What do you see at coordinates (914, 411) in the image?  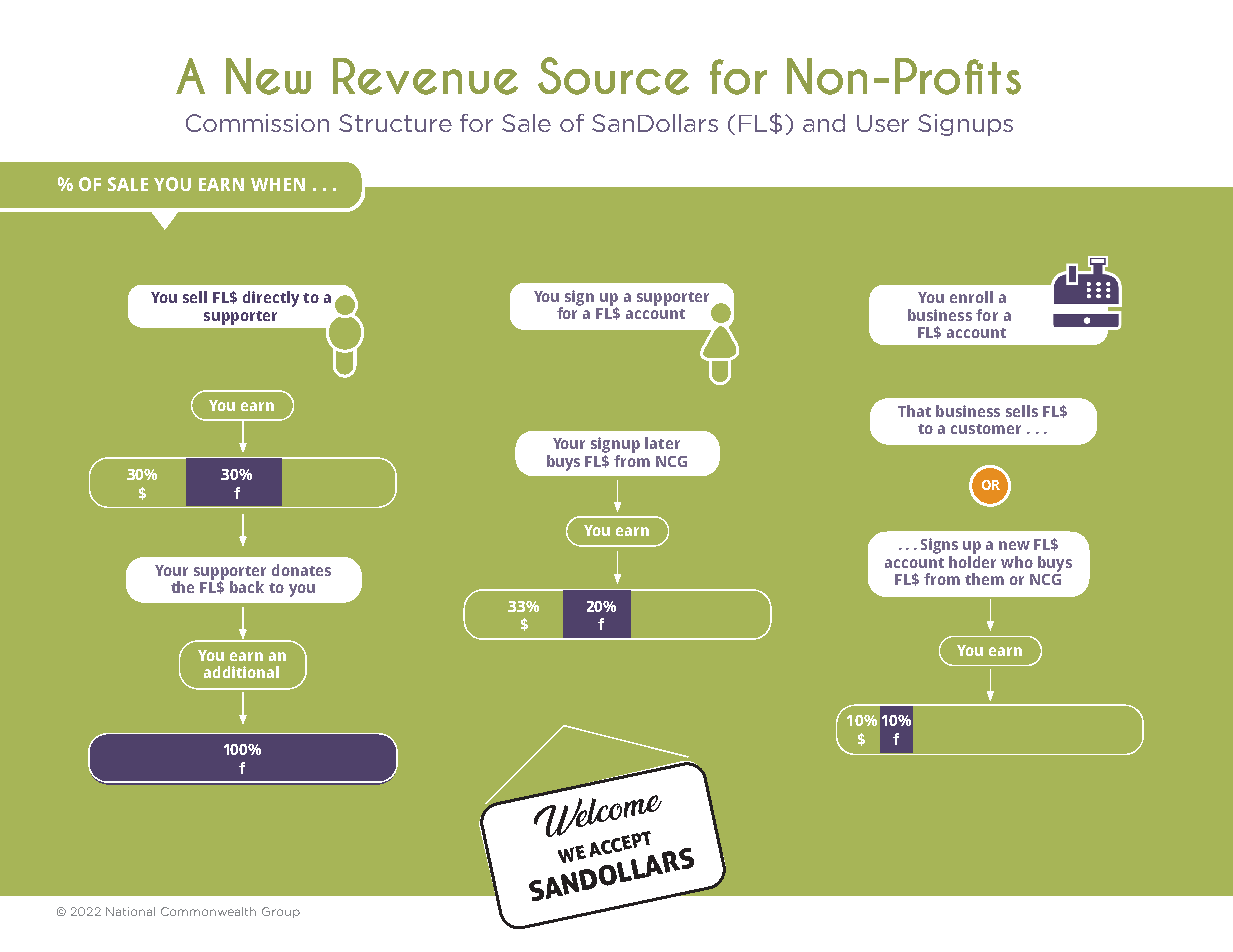 I see `That` at bounding box center [914, 411].
